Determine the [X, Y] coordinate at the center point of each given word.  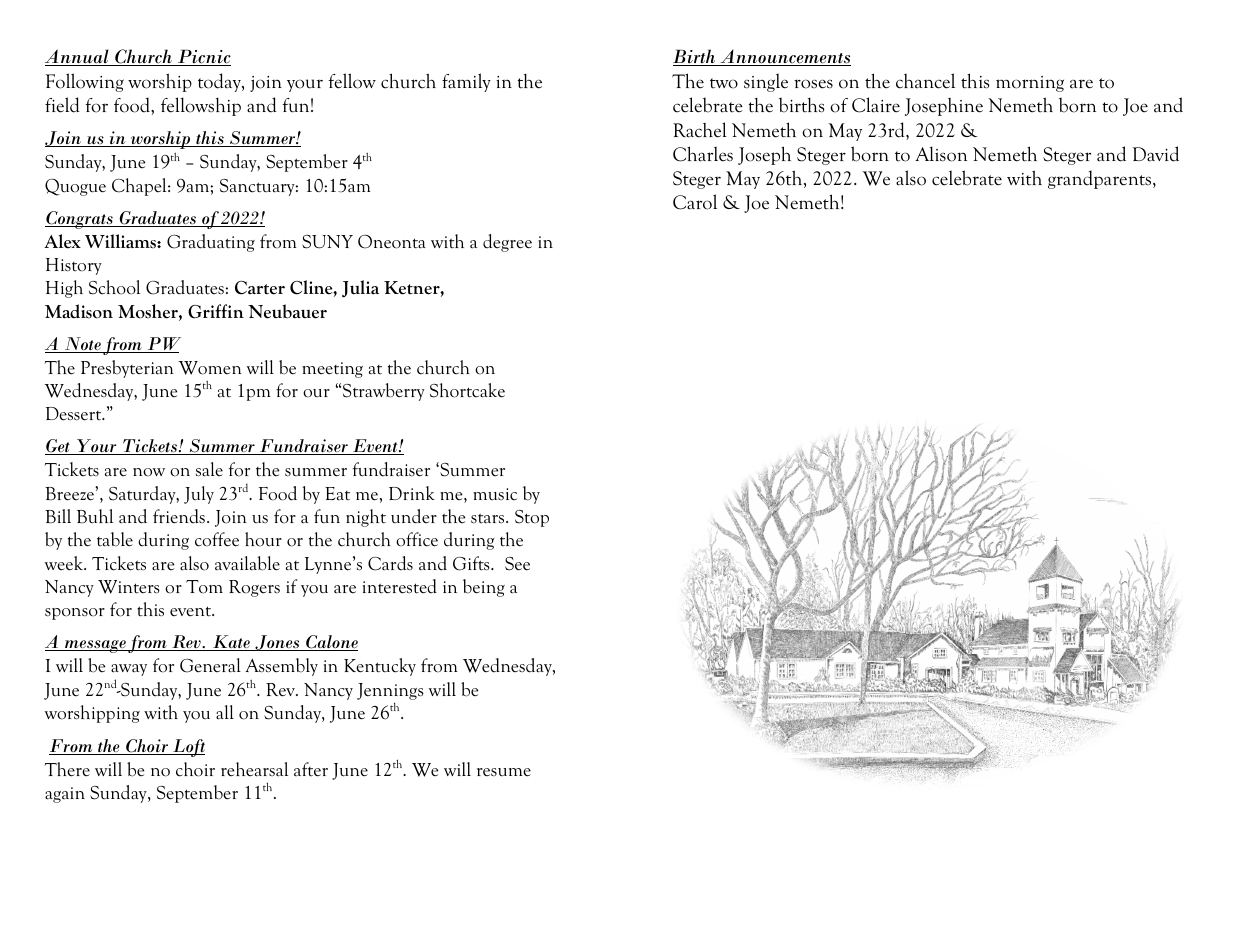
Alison [941, 154]
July [199, 495]
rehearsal [254, 769]
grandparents [1099, 179]
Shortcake [467, 390]
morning [1030, 84]
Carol [695, 202]
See [517, 564]
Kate [231, 643]
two [724, 83]
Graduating [211, 243]
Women [210, 368]
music [495, 494]
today [220, 82]
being [484, 588]
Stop [532, 518]
